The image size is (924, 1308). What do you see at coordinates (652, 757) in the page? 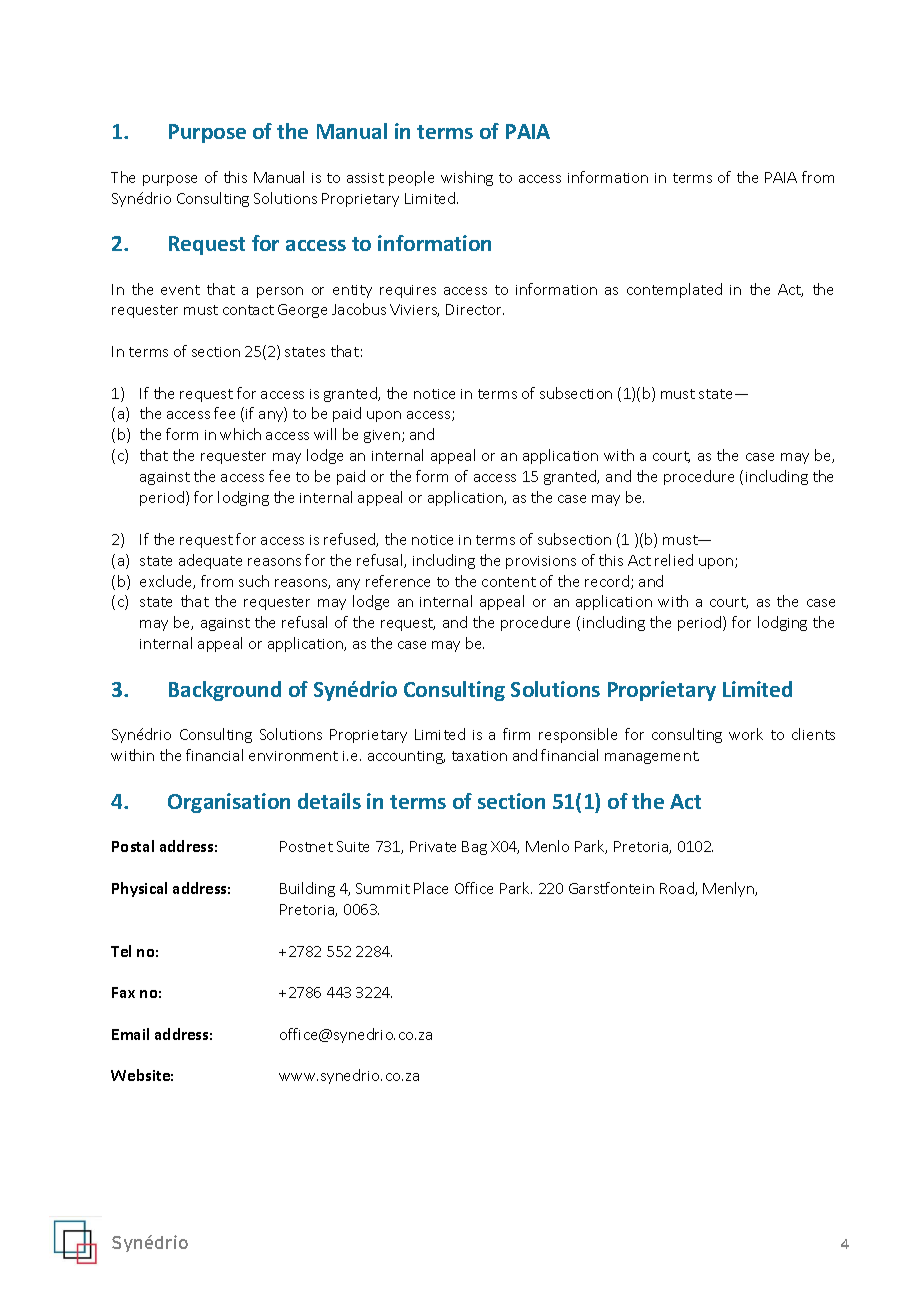
I see `management` at bounding box center [652, 757].
